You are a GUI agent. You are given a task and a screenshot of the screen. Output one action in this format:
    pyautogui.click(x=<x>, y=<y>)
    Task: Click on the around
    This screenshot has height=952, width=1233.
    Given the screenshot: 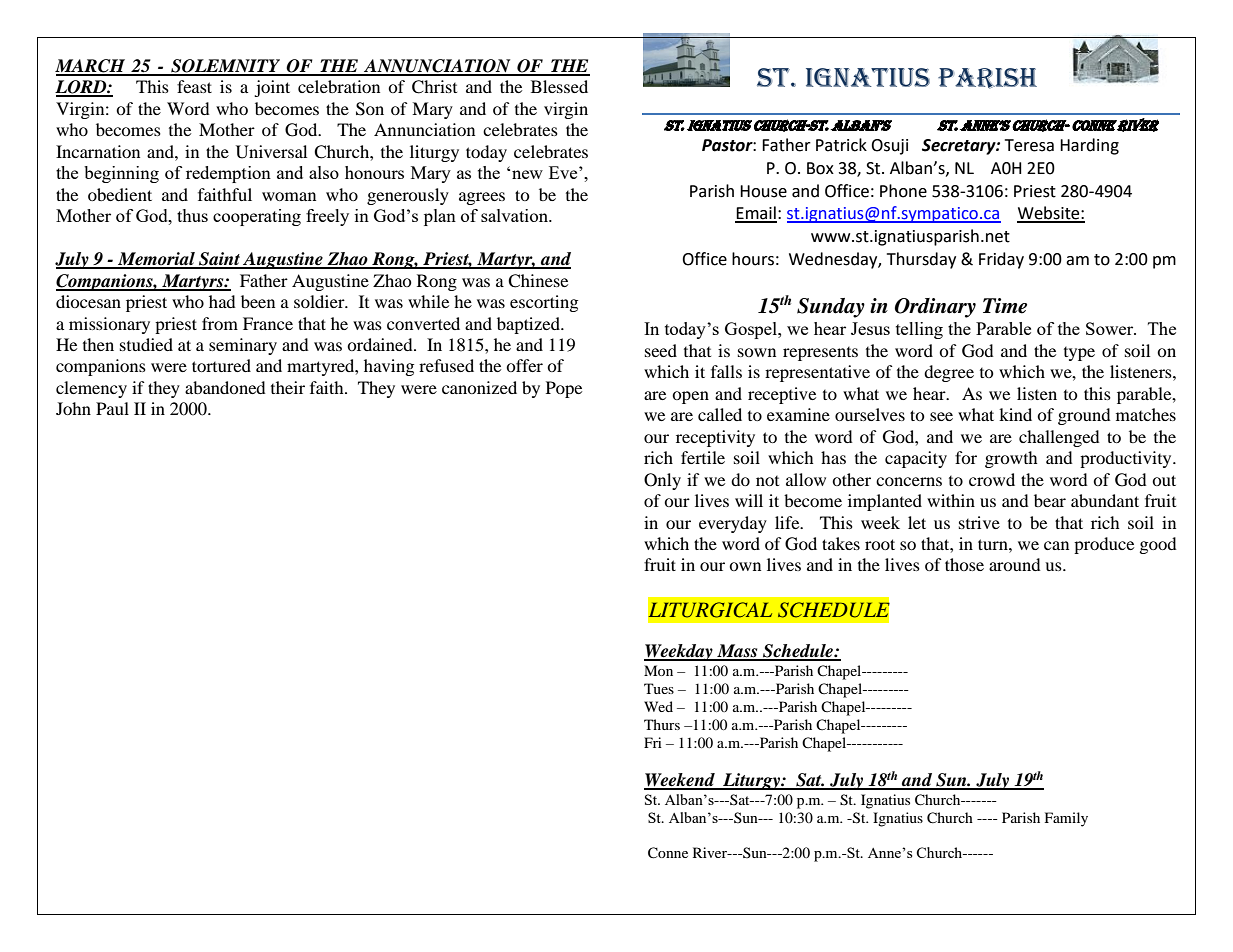 What is the action you would take?
    pyautogui.click(x=1015, y=564)
